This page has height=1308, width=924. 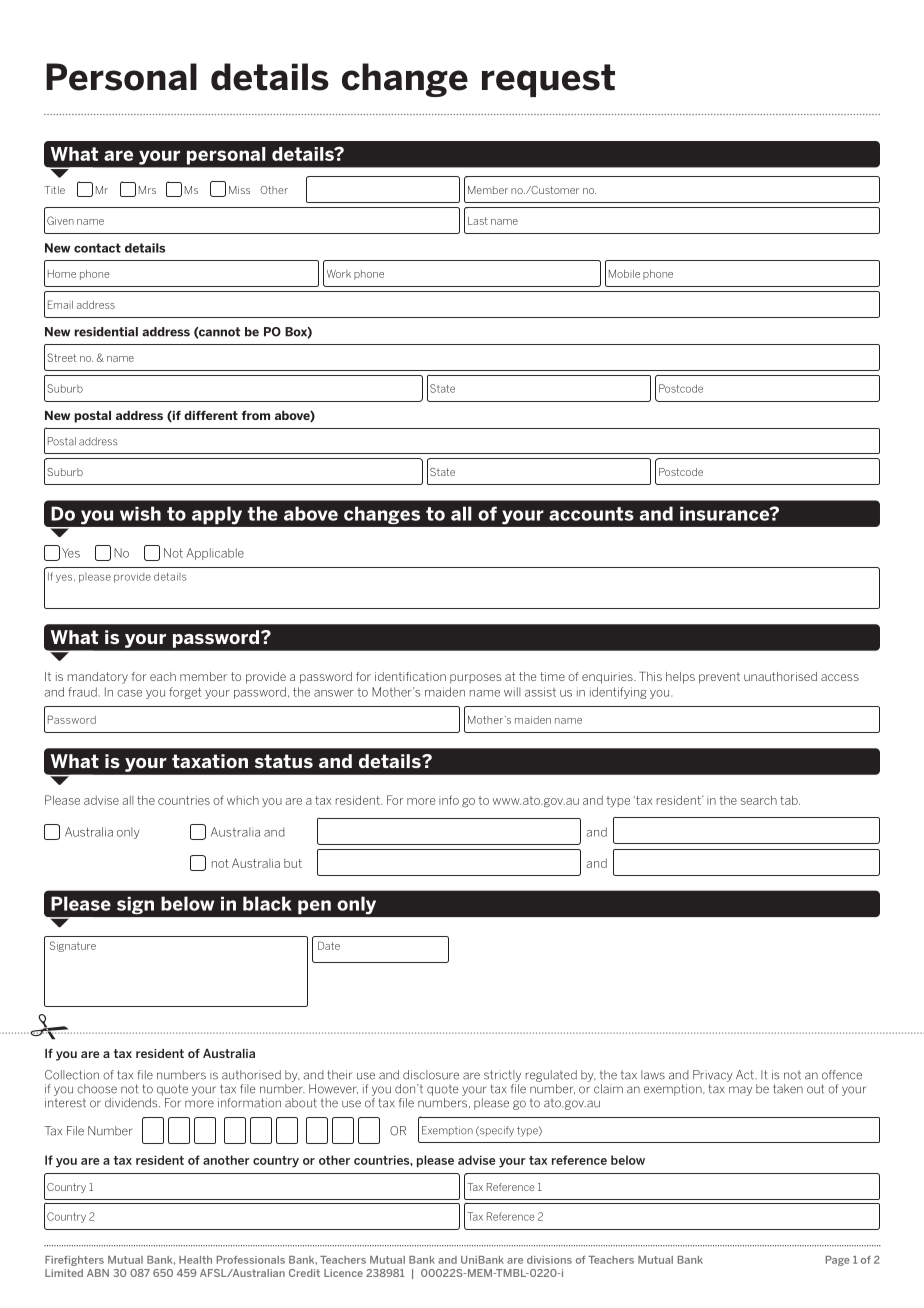 What do you see at coordinates (147, 190) in the page?
I see `Mrs` at bounding box center [147, 190].
